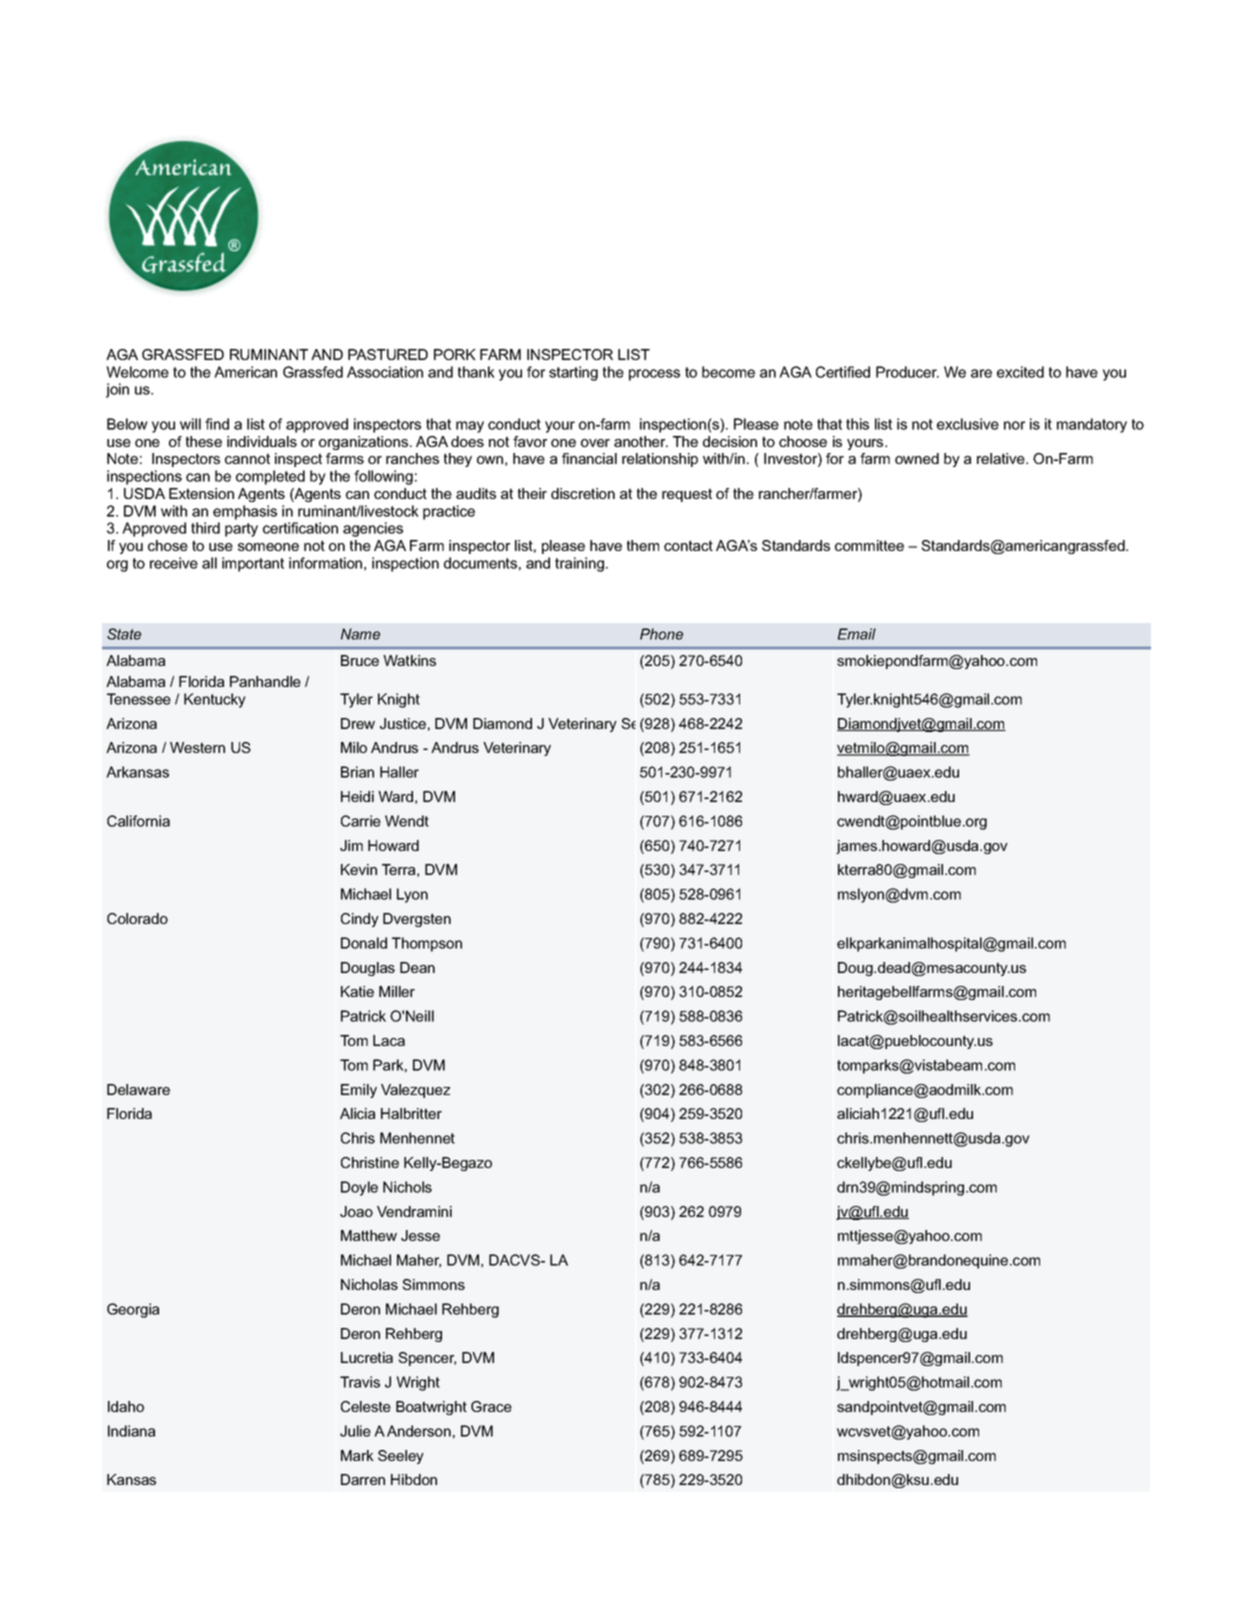 The height and width of the screenshot is (1622, 1253). I want to click on find, so click(217, 424).
